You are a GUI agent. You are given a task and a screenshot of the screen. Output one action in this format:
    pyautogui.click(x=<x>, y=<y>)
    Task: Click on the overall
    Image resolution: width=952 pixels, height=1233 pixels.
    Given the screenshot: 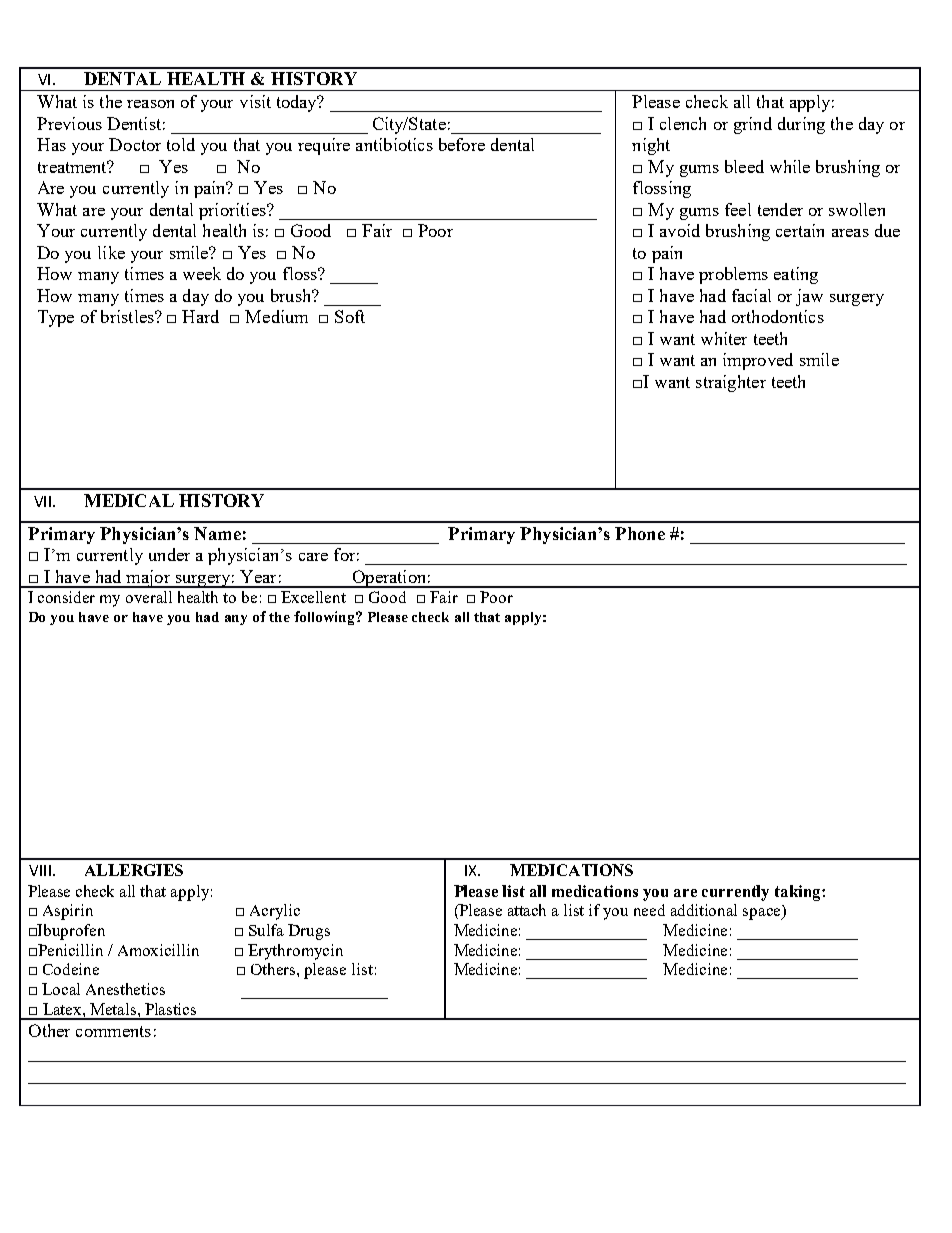 What is the action you would take?
    pyautogui.click(x=149, y=597)
